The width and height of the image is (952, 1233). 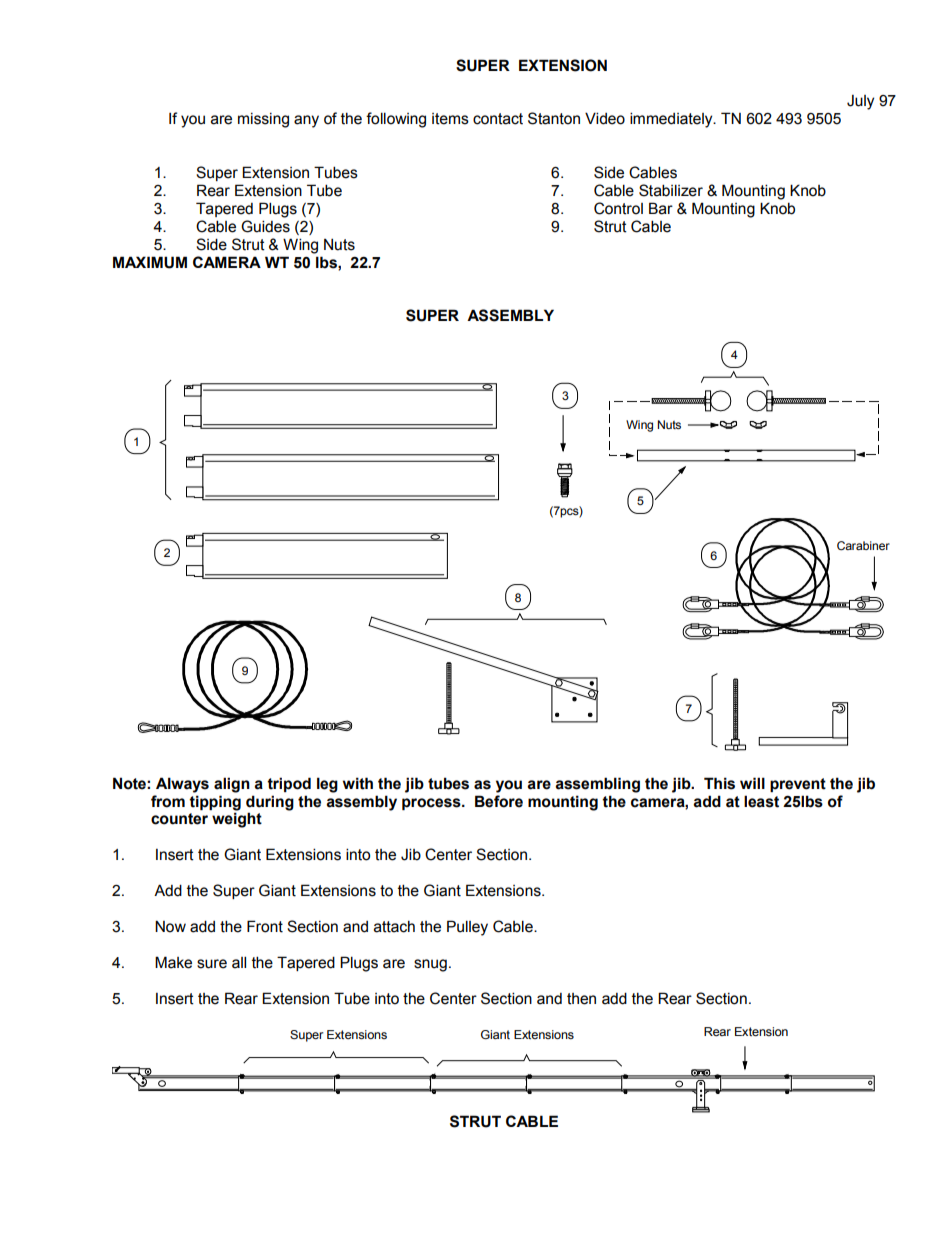 What do you see at coordinates (289, 784) in the image?
I see `tripod` at bounding box center [289, 784].
